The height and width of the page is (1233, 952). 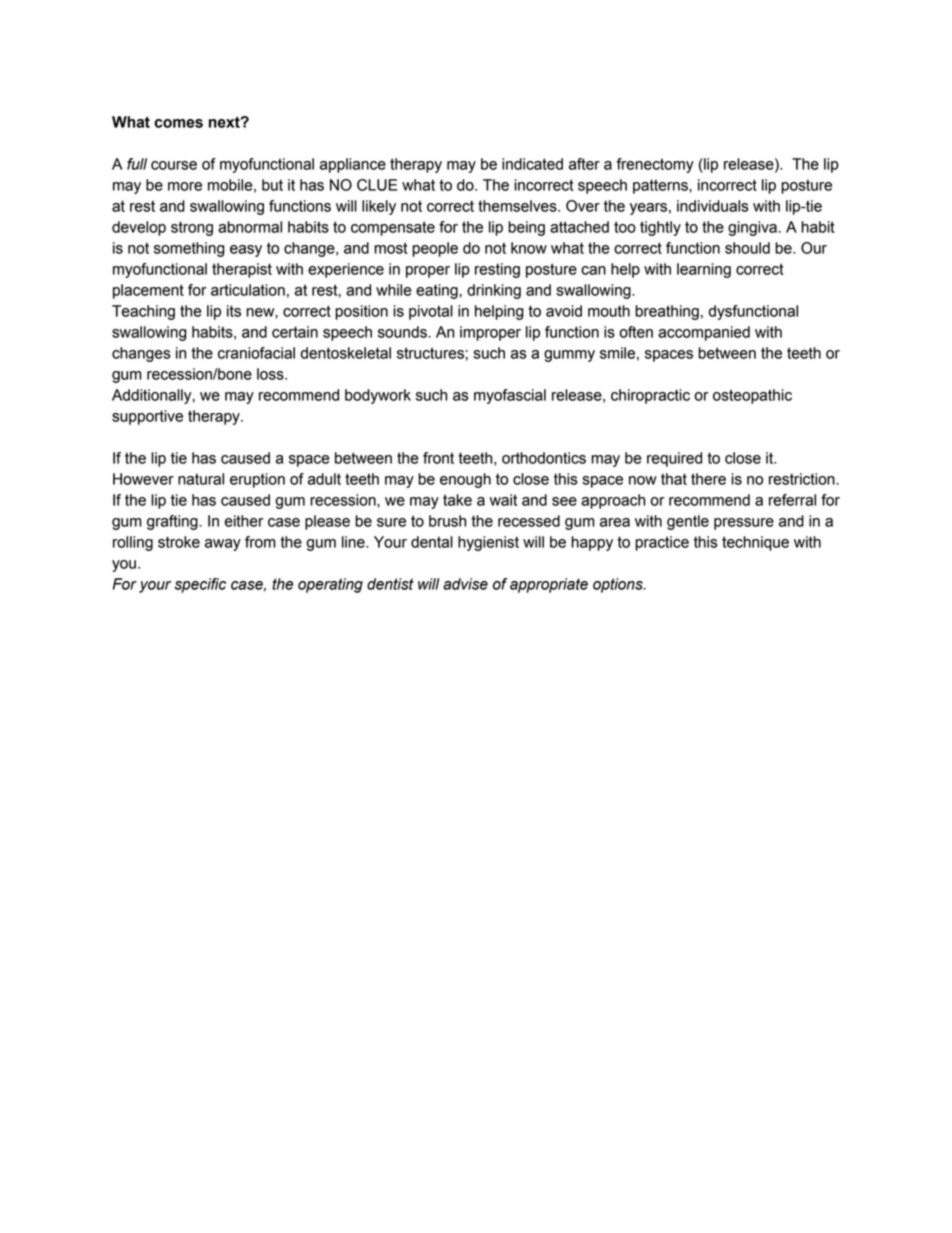 What do you see at coordinates (465, 584) in the page?
I see `advise` at bounding box center [465, 584].
